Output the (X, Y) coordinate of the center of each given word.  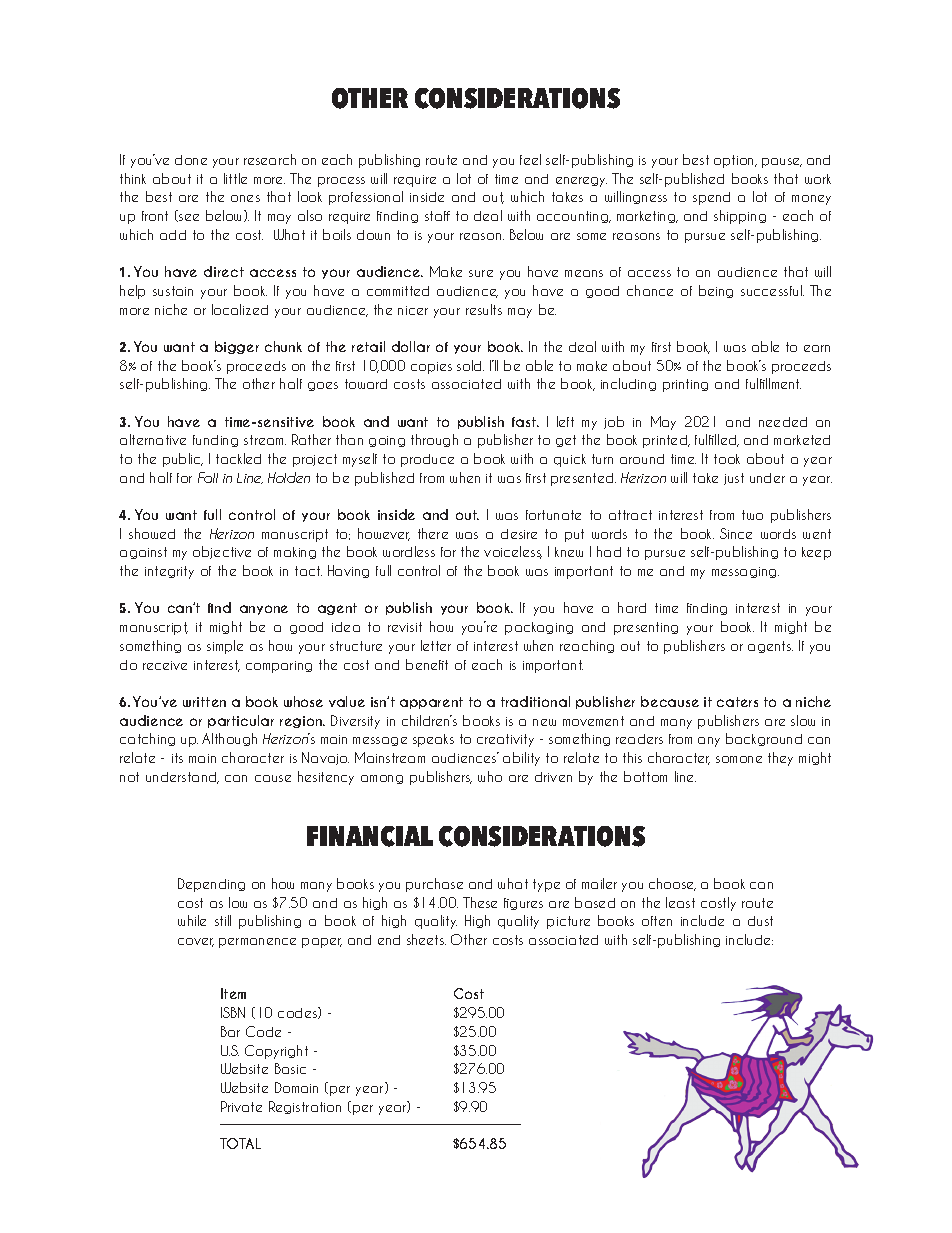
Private (241, 1106)
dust (760, 921)
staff (437, 216)
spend (711, 198)
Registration (305, 1107)
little (235, 178)
